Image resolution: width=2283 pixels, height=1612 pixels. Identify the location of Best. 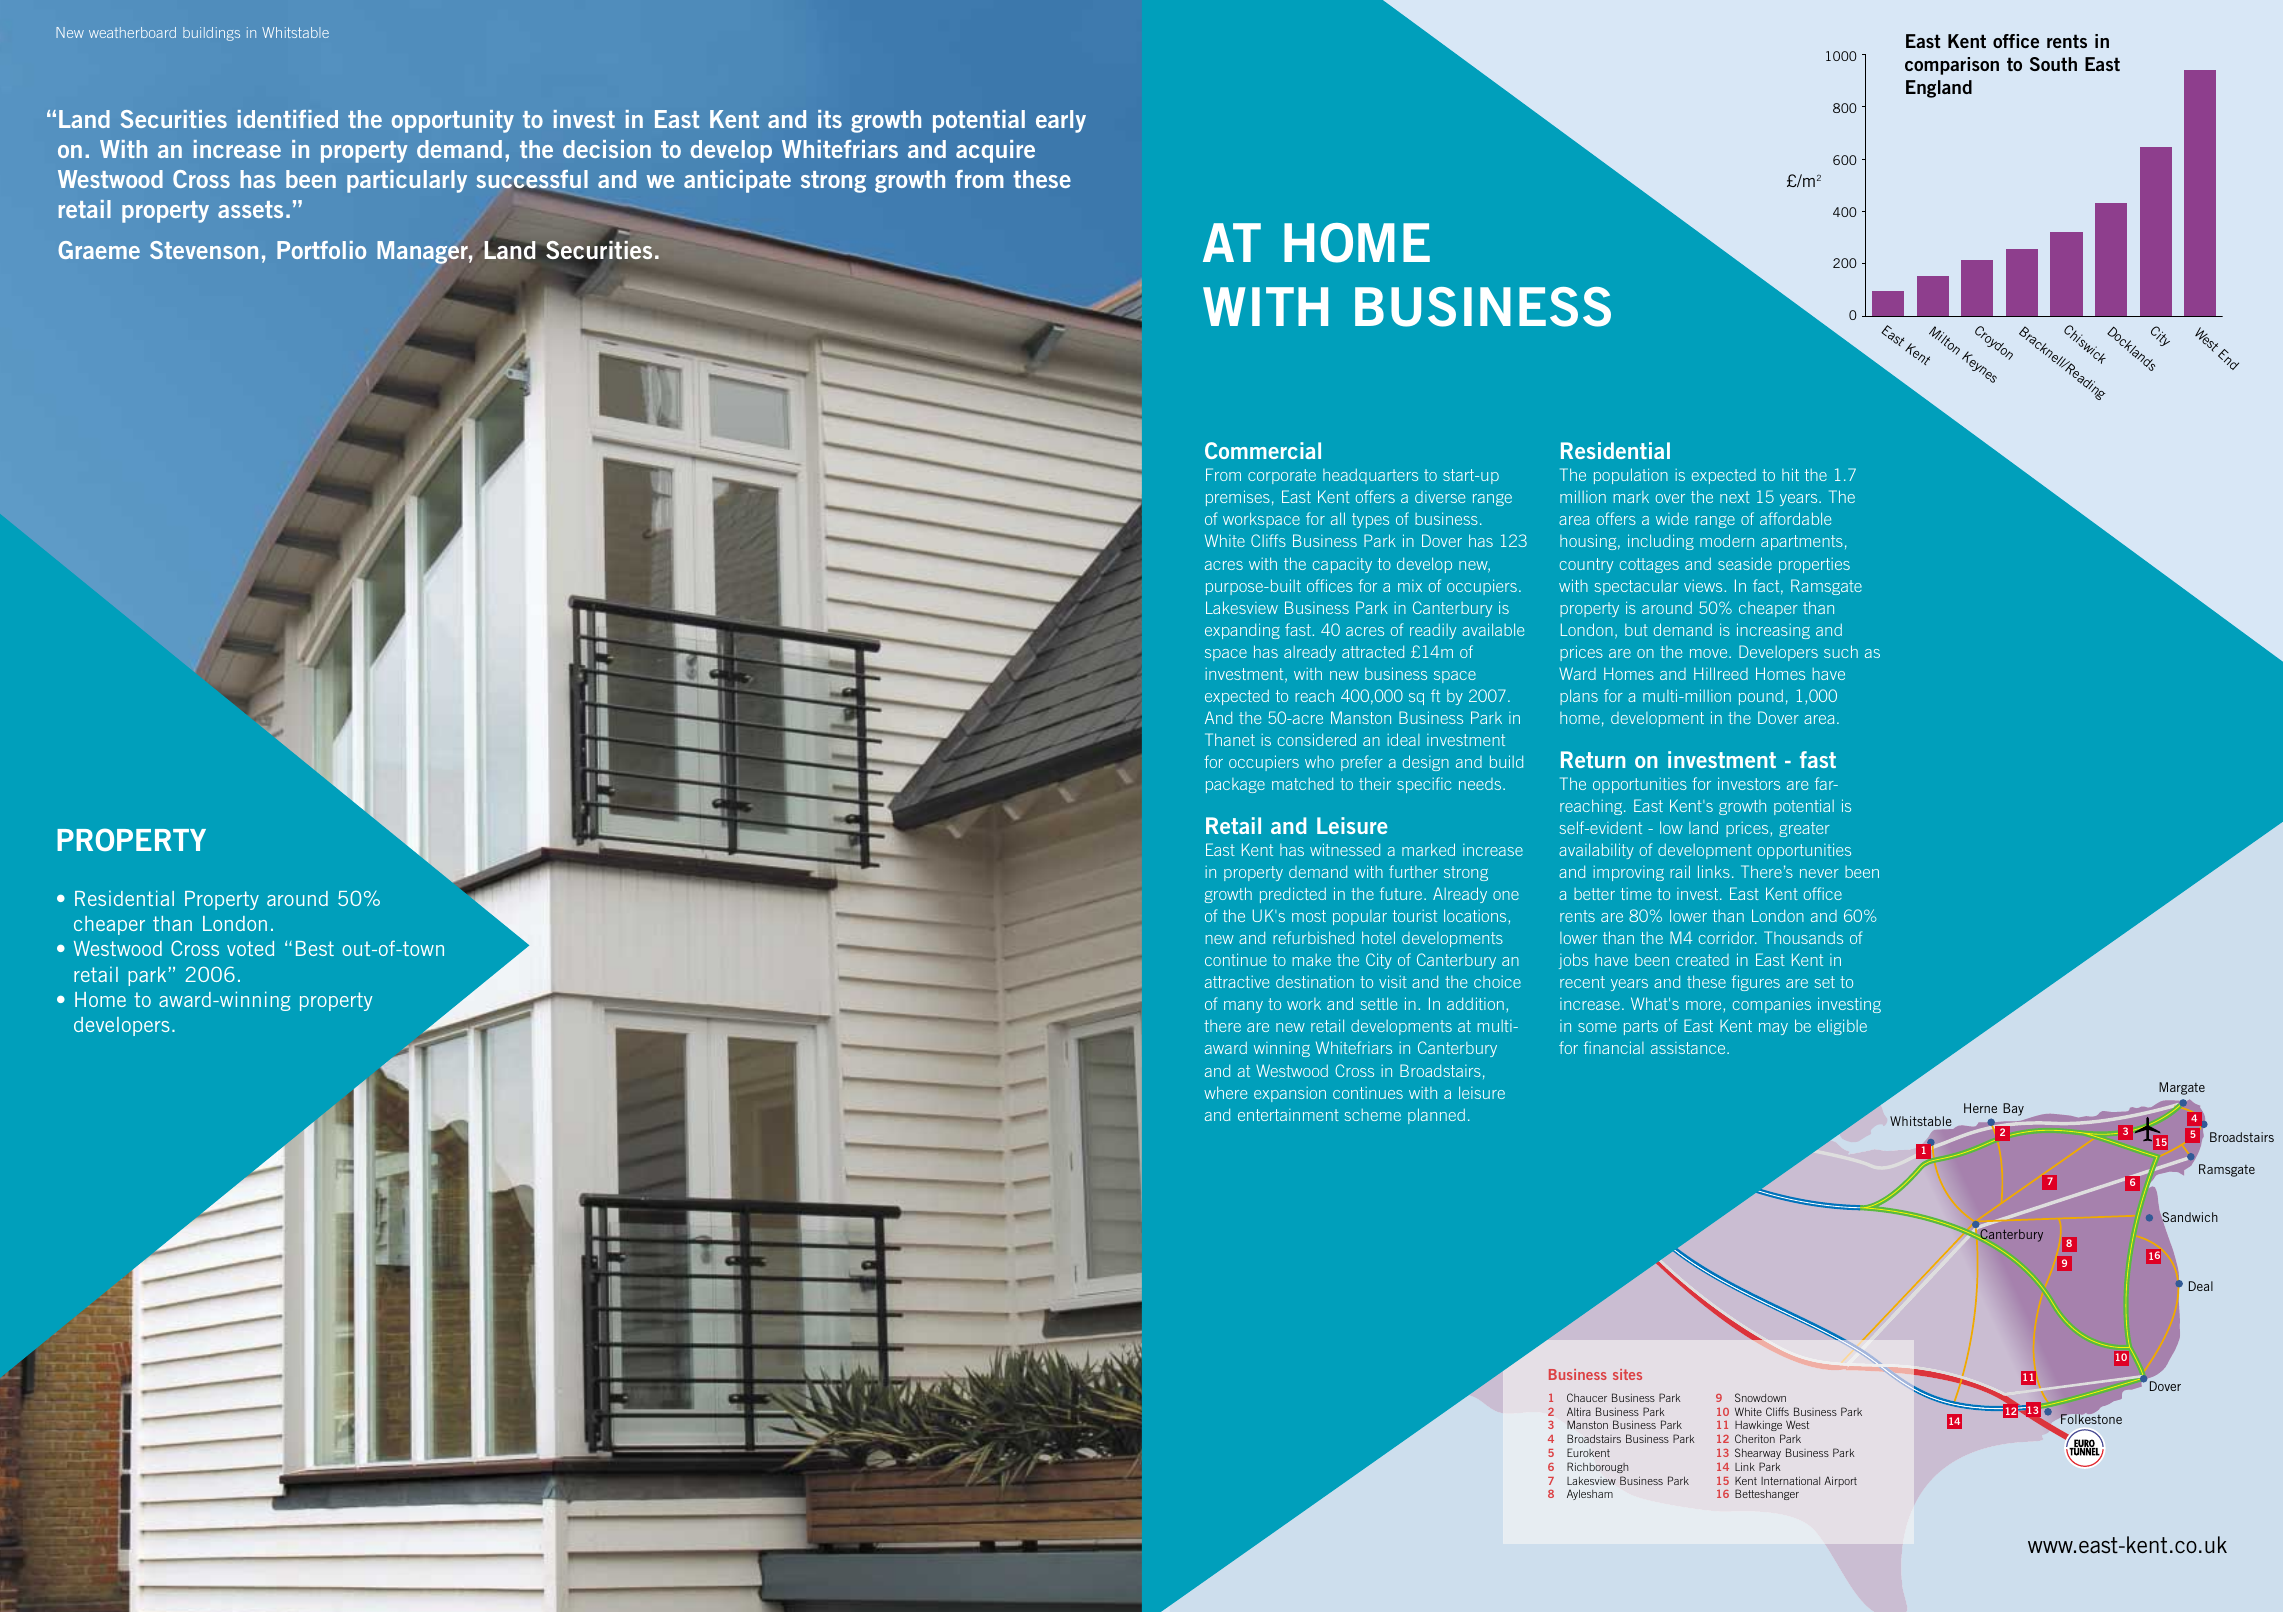
(315, 948).
